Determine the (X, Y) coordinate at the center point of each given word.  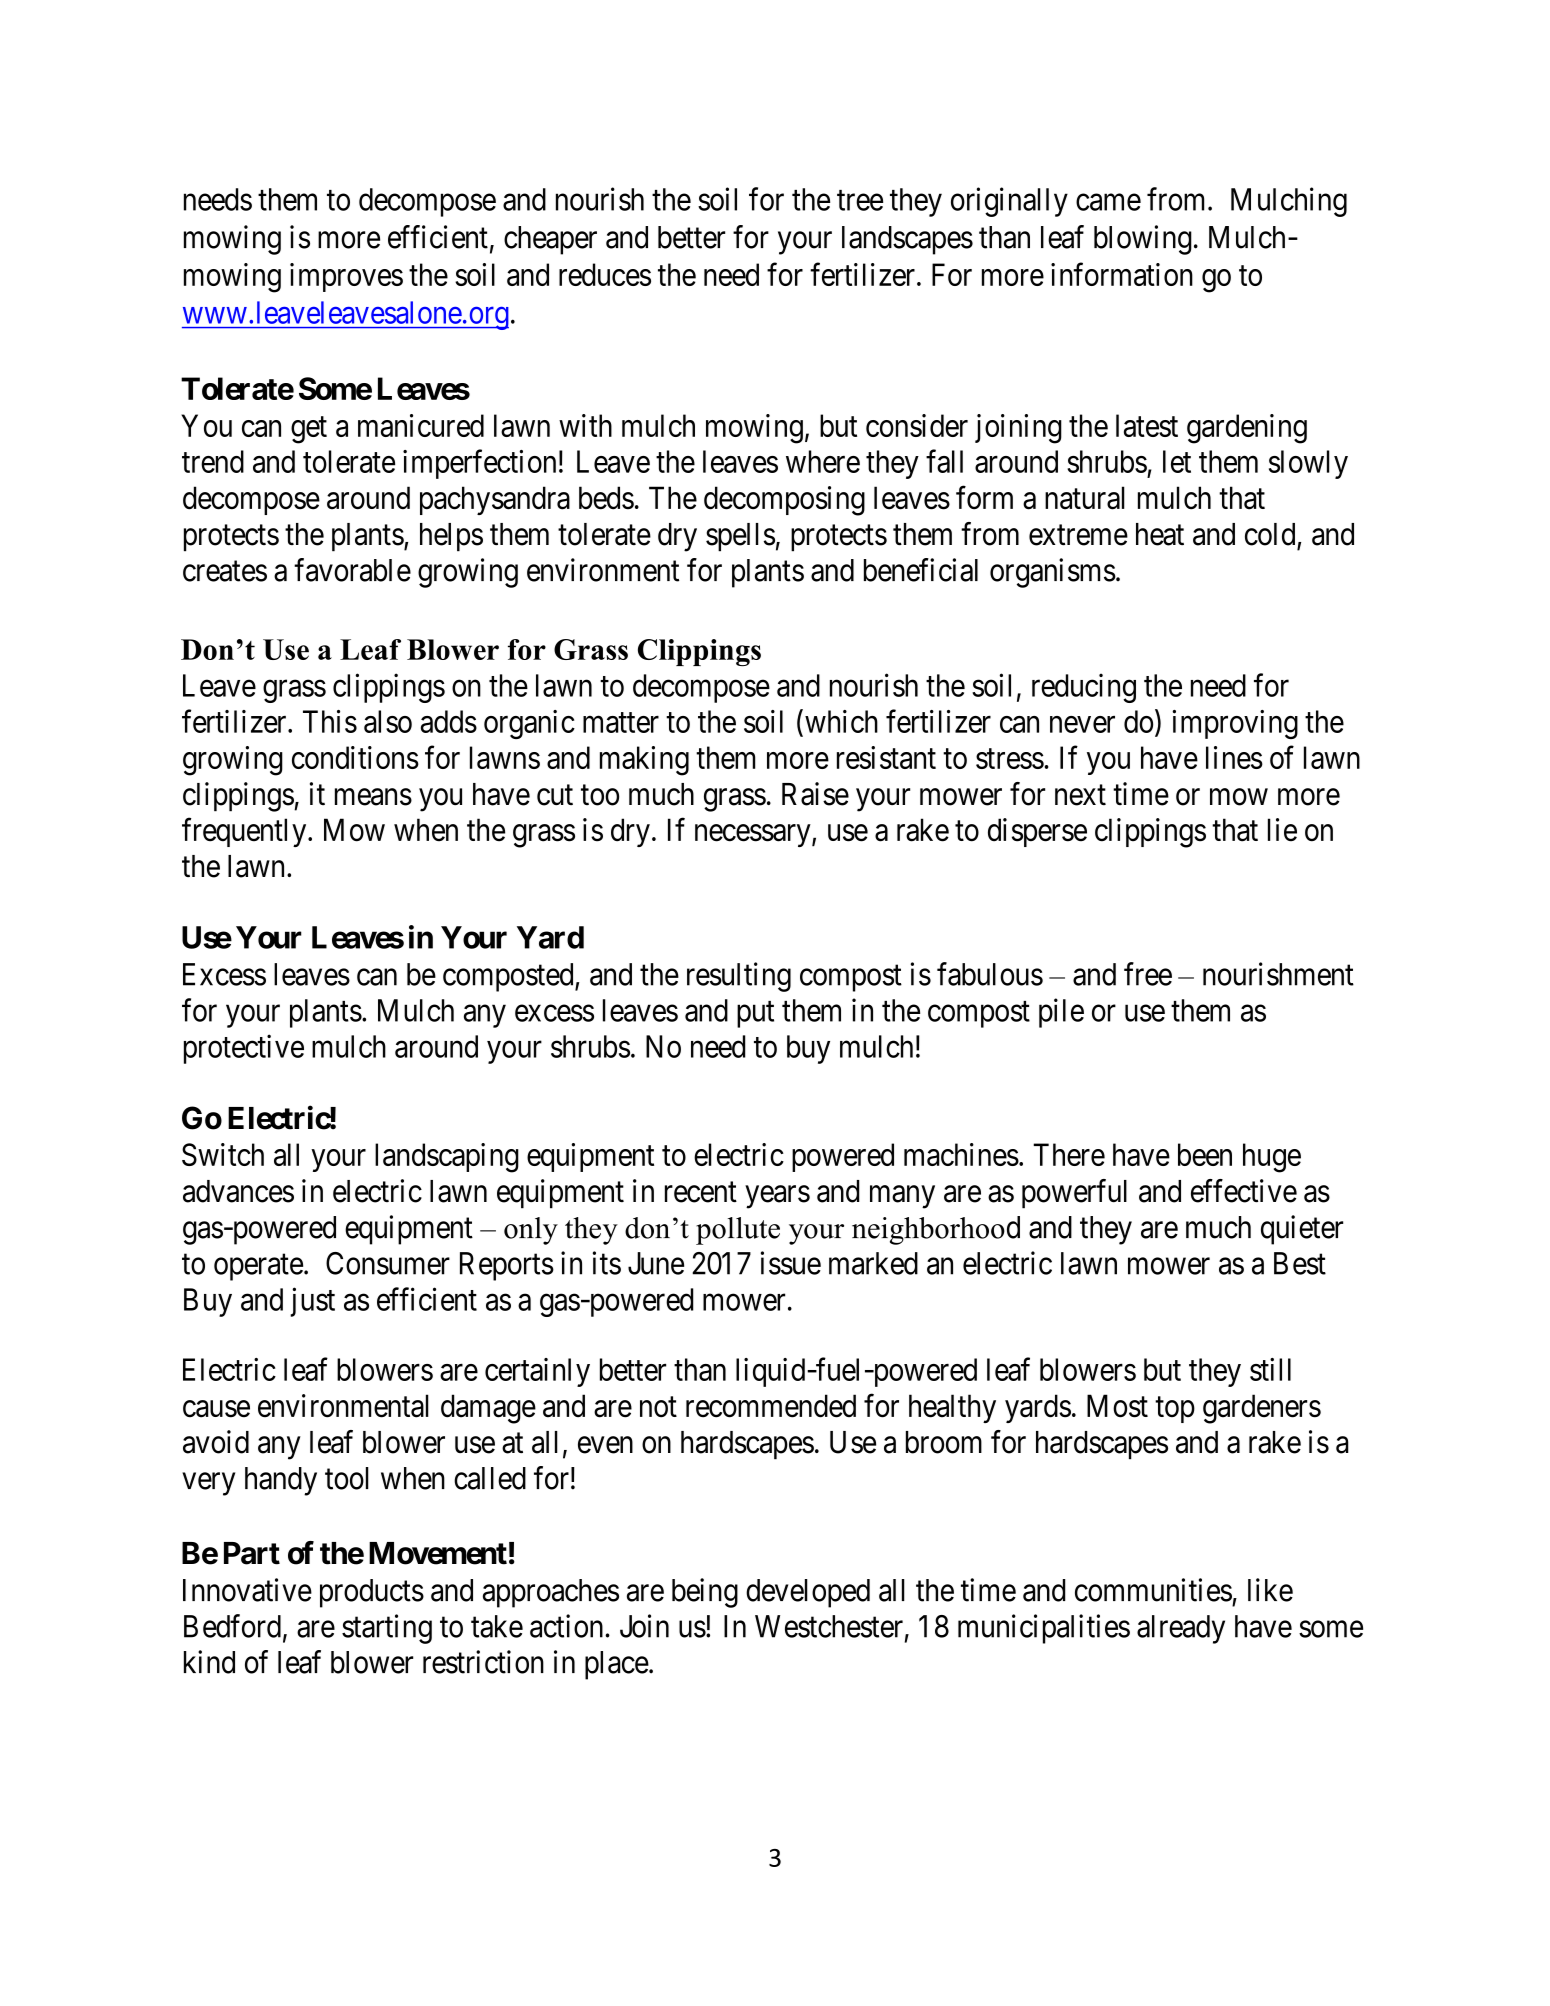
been (1205, 1154)
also (388, 721)
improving (1235, 724)
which (841, 721)
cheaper (550, 240)
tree (860, 200)
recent (701, 1192)
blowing (1143, 240)
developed (808, 1593)
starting (387, 1629)
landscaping (447, 1158)
